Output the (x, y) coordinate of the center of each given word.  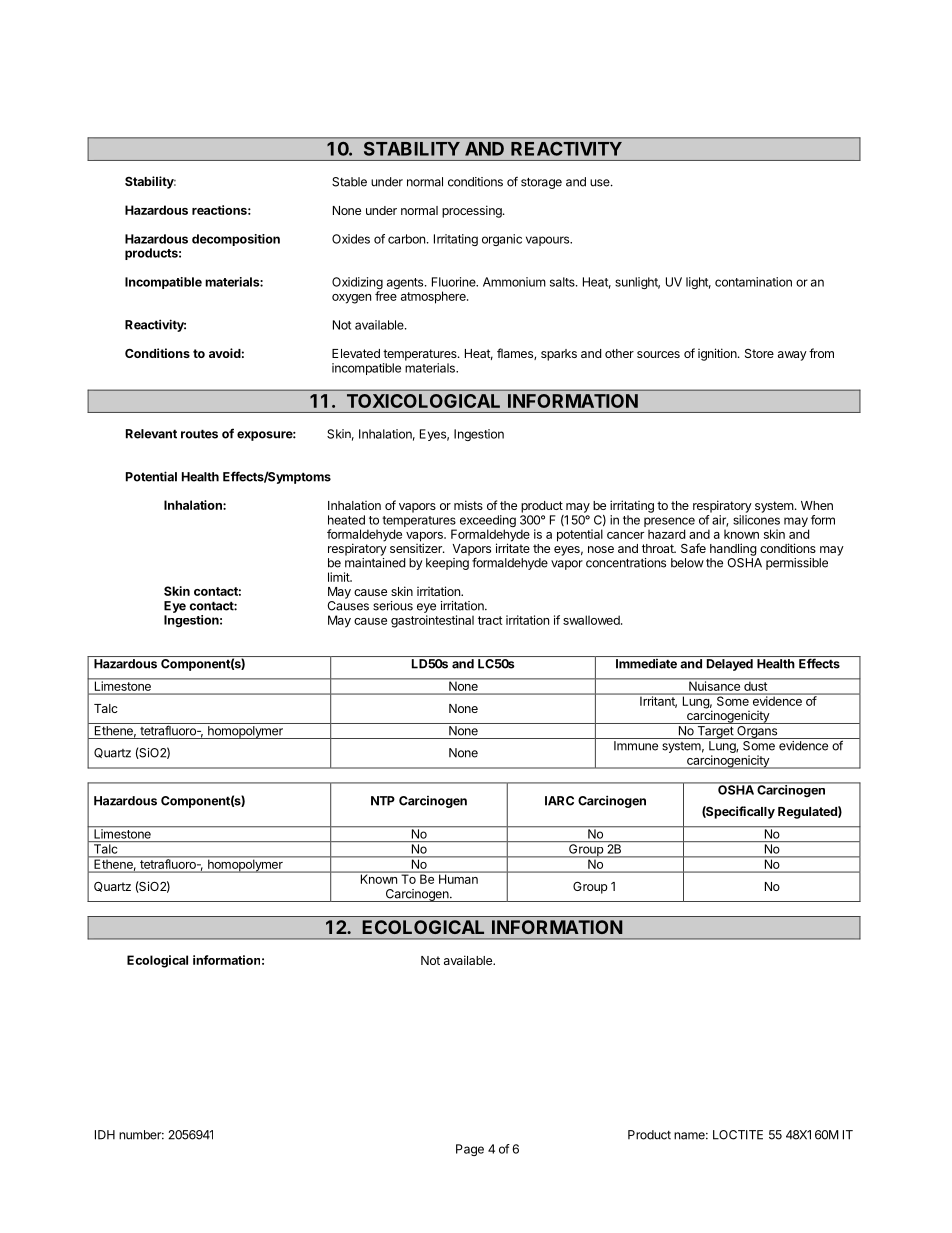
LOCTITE (738, 1135)
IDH (105, 1135)
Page (470, 1150)
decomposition (236, 240)
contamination (753, 282)
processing (473, 211)
